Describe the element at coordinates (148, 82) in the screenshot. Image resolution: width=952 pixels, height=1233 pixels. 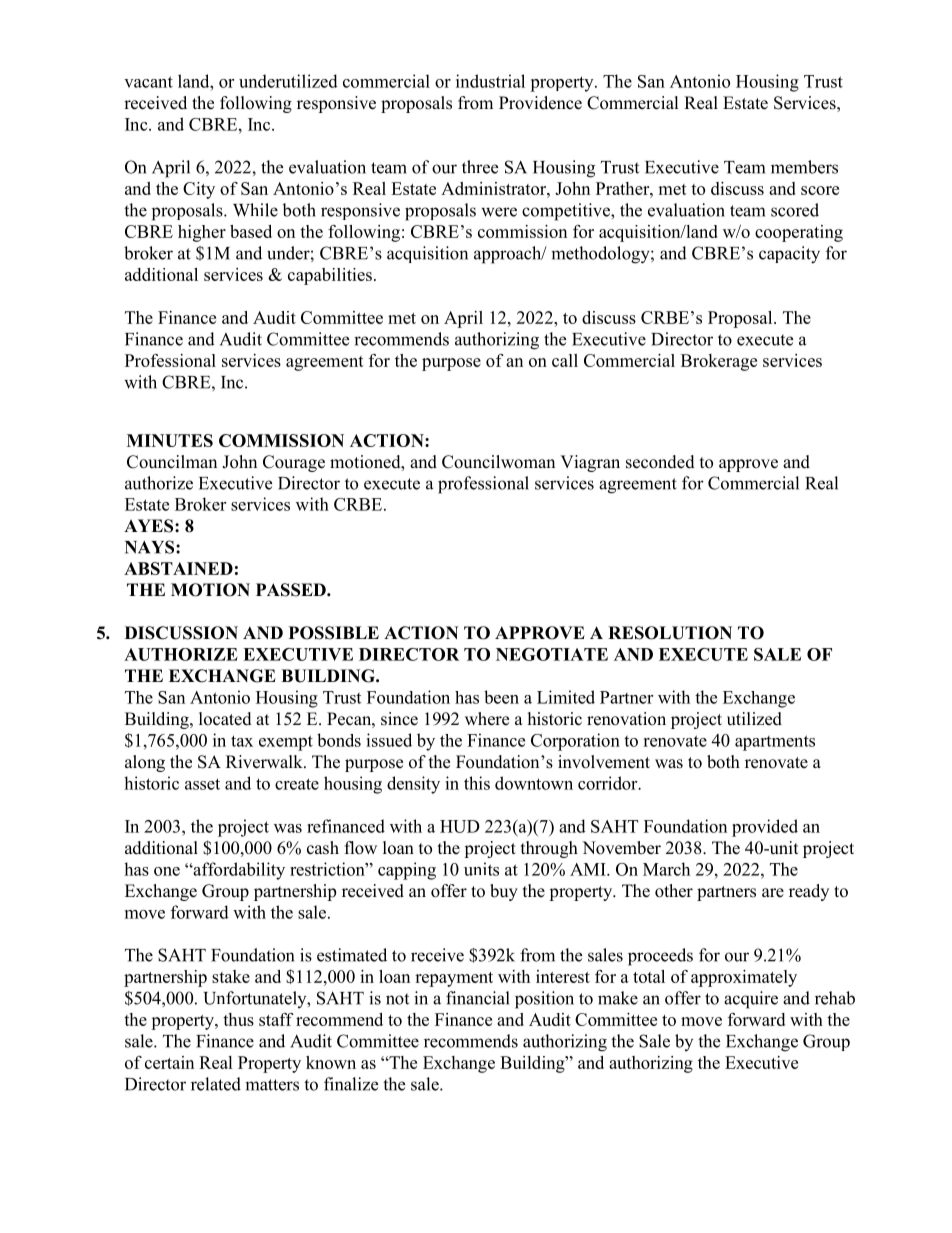
I see `vacant` at that location.
